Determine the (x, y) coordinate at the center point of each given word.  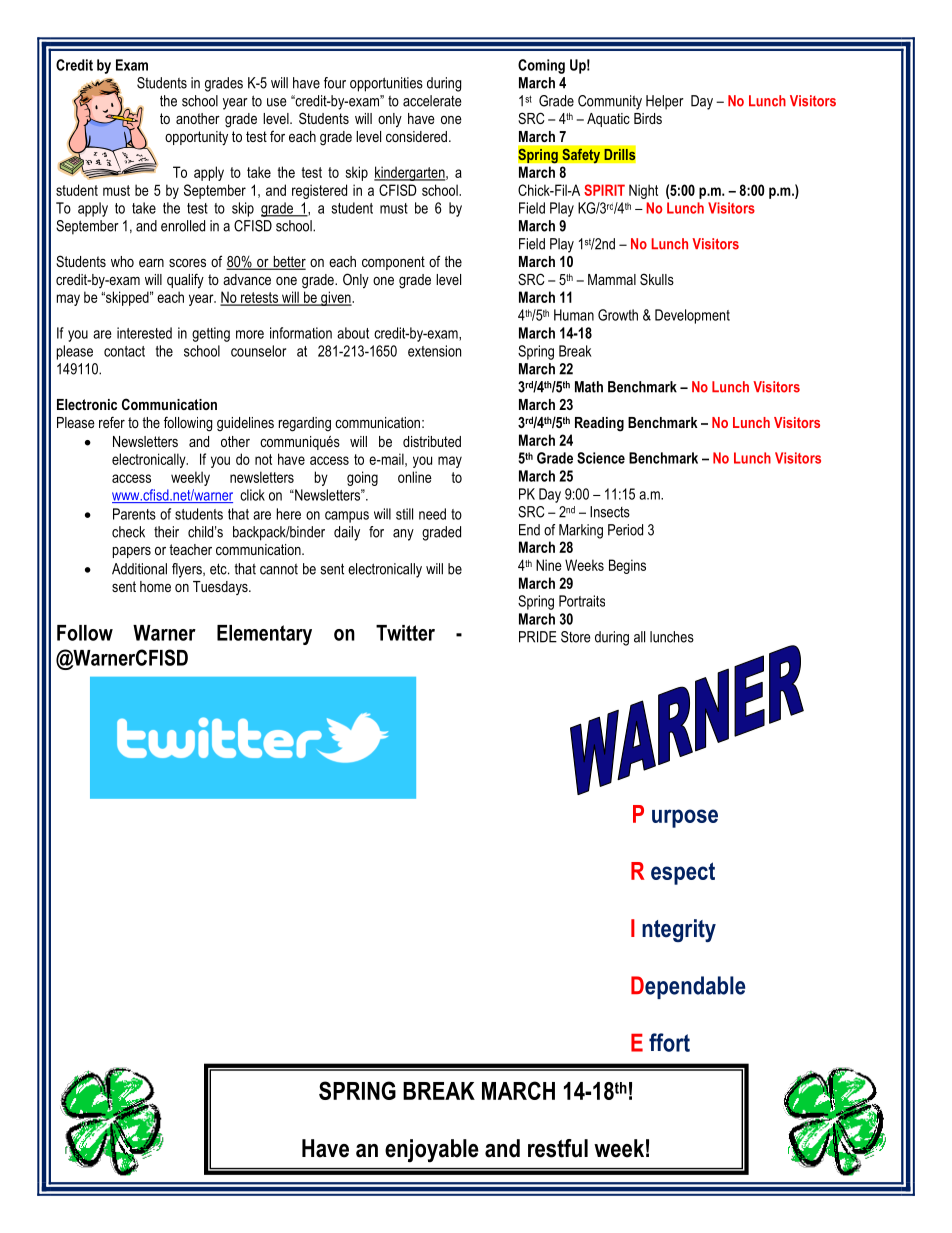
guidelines (245, 424)
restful (558, 1148)
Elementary (264, 635)
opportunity (196, 138)
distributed (432, 441)
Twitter (405, 633)
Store (575, 637)
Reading (599, 424)
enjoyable (432, 1151)
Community (610, 102)
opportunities (386, 84)
